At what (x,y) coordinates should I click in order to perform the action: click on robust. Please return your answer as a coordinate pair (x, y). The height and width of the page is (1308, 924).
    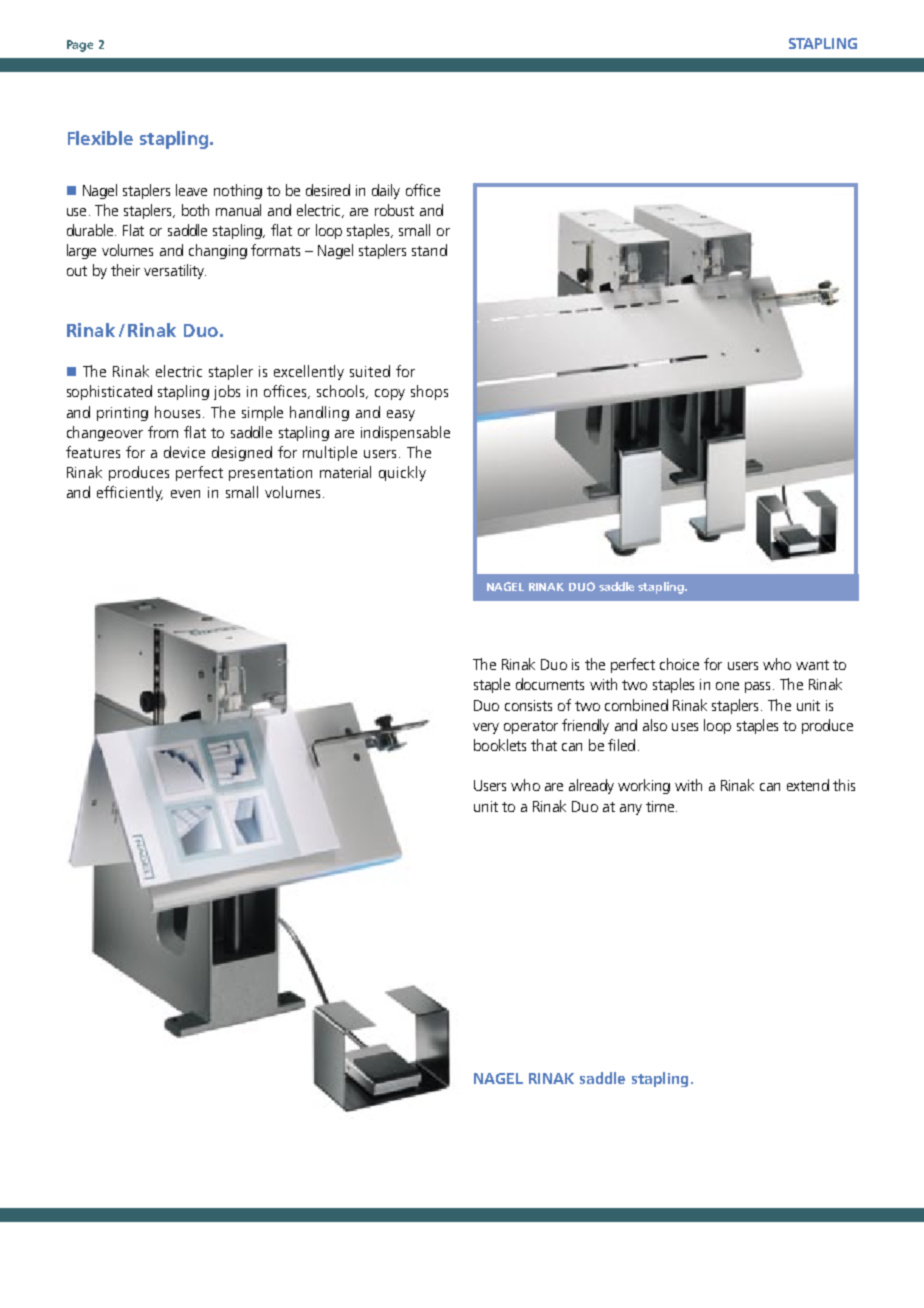
    Looking at the image, I should click on (394, 210).
